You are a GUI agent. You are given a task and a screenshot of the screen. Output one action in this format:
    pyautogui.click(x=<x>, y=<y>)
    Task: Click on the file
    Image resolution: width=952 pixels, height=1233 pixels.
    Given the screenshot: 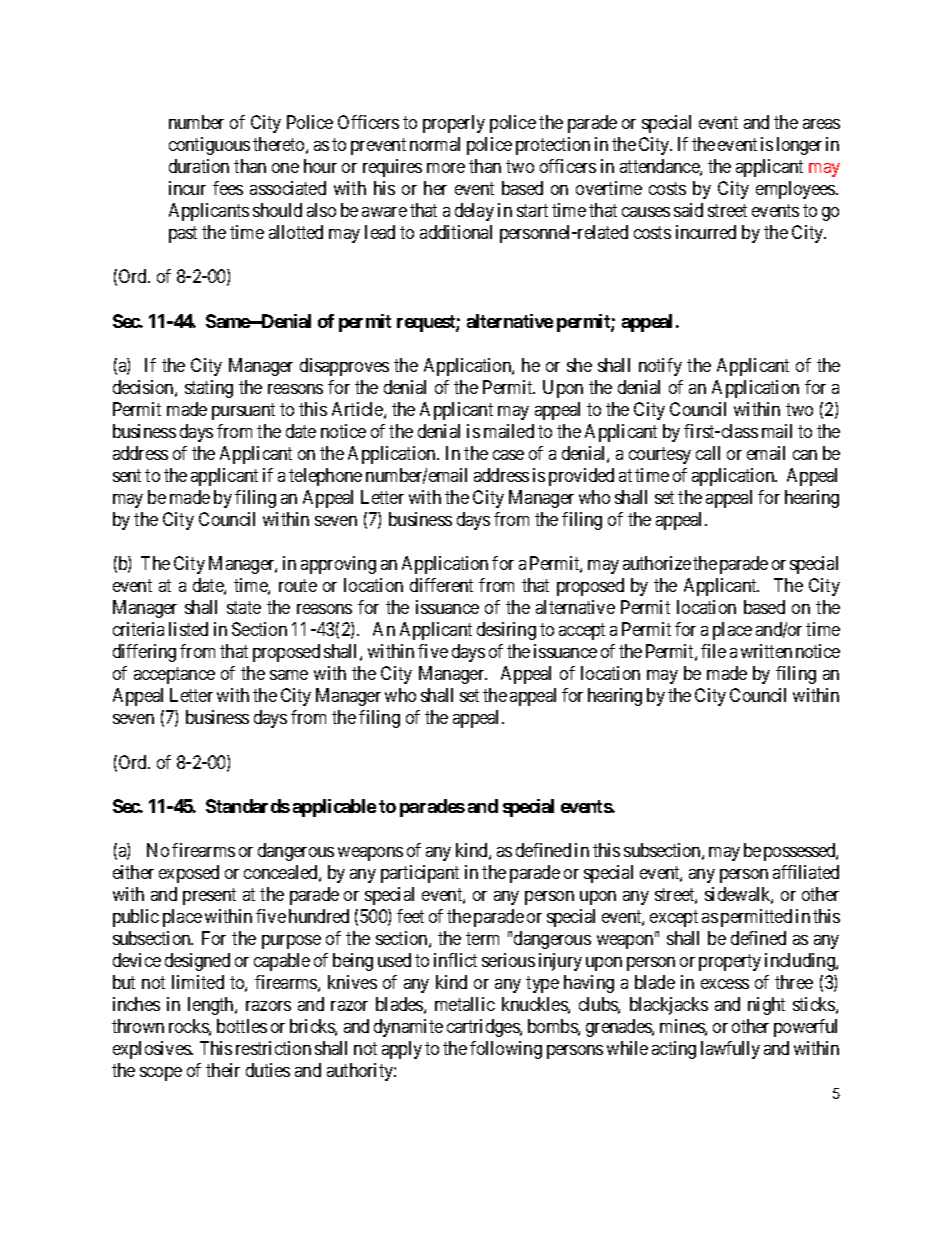 What is the action you would take?
    pyautogui.click(x=713, y=651)
